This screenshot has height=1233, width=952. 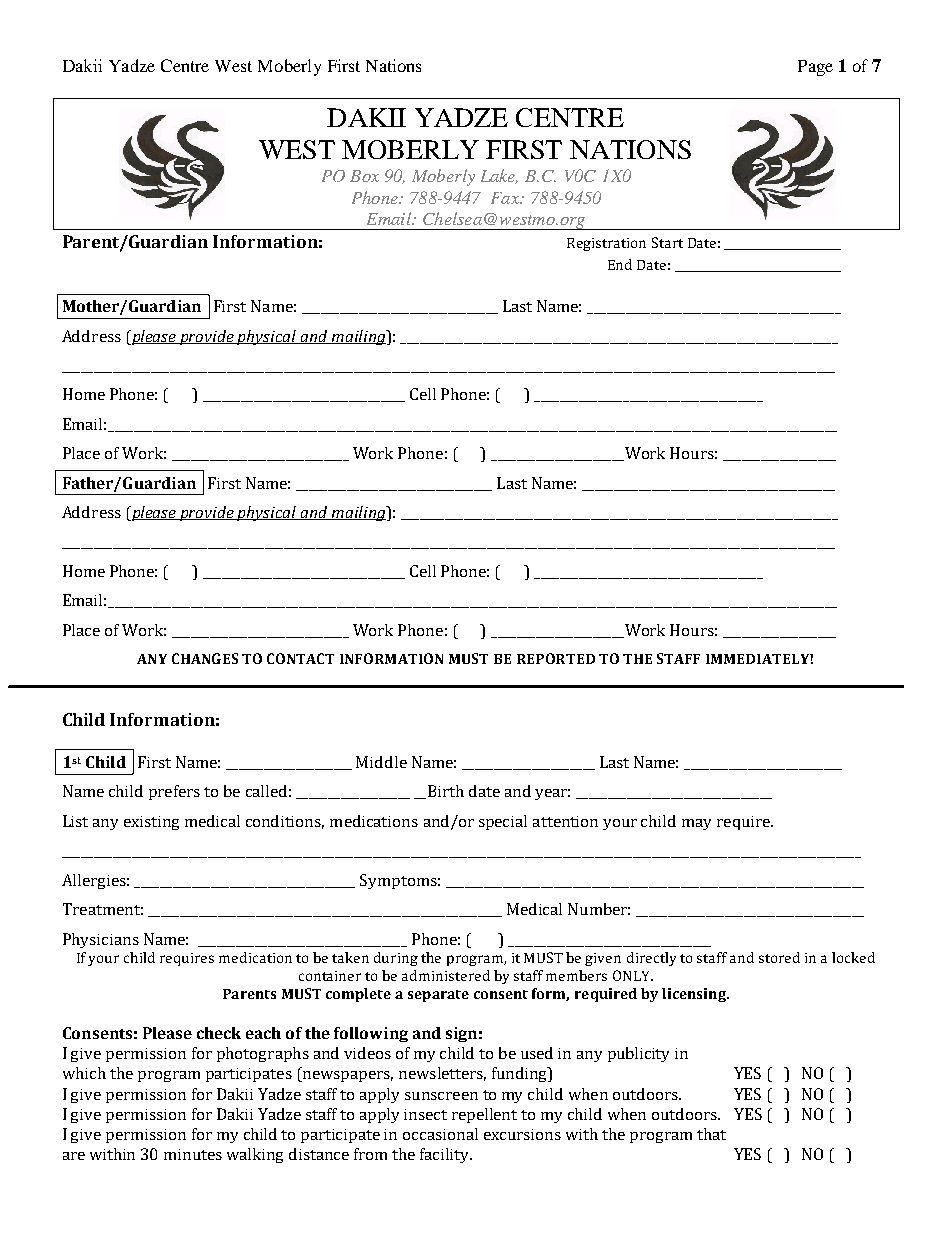 What do you see at coordinates (696, 824) in the screenshot?
I see `may` at bounding box center [696, 824].
